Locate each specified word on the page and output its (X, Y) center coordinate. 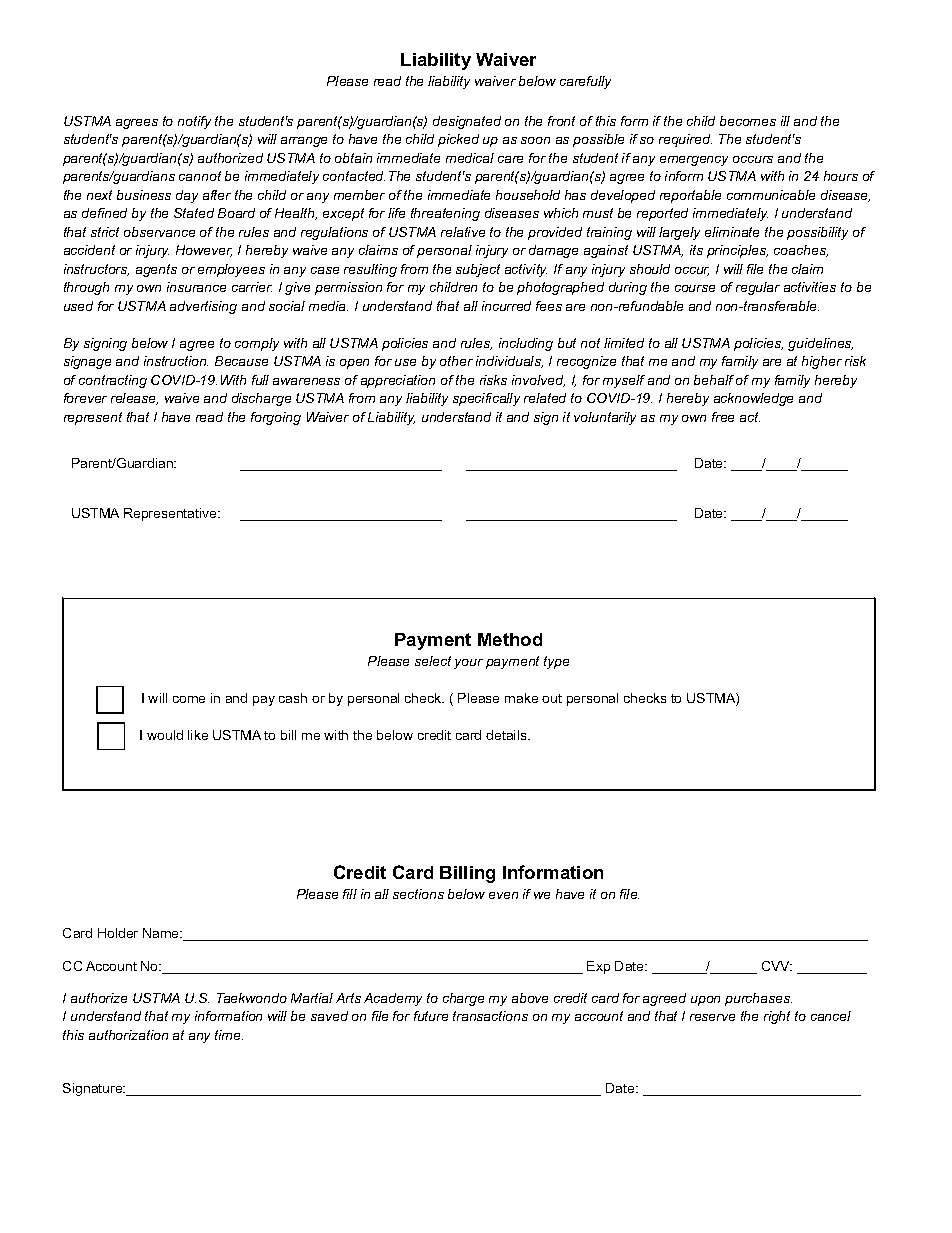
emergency (694, 161)
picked (458, 140)
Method (510, 639)
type (556, 662)
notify (194, 122)
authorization (128, 1035)
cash (293, 698)
